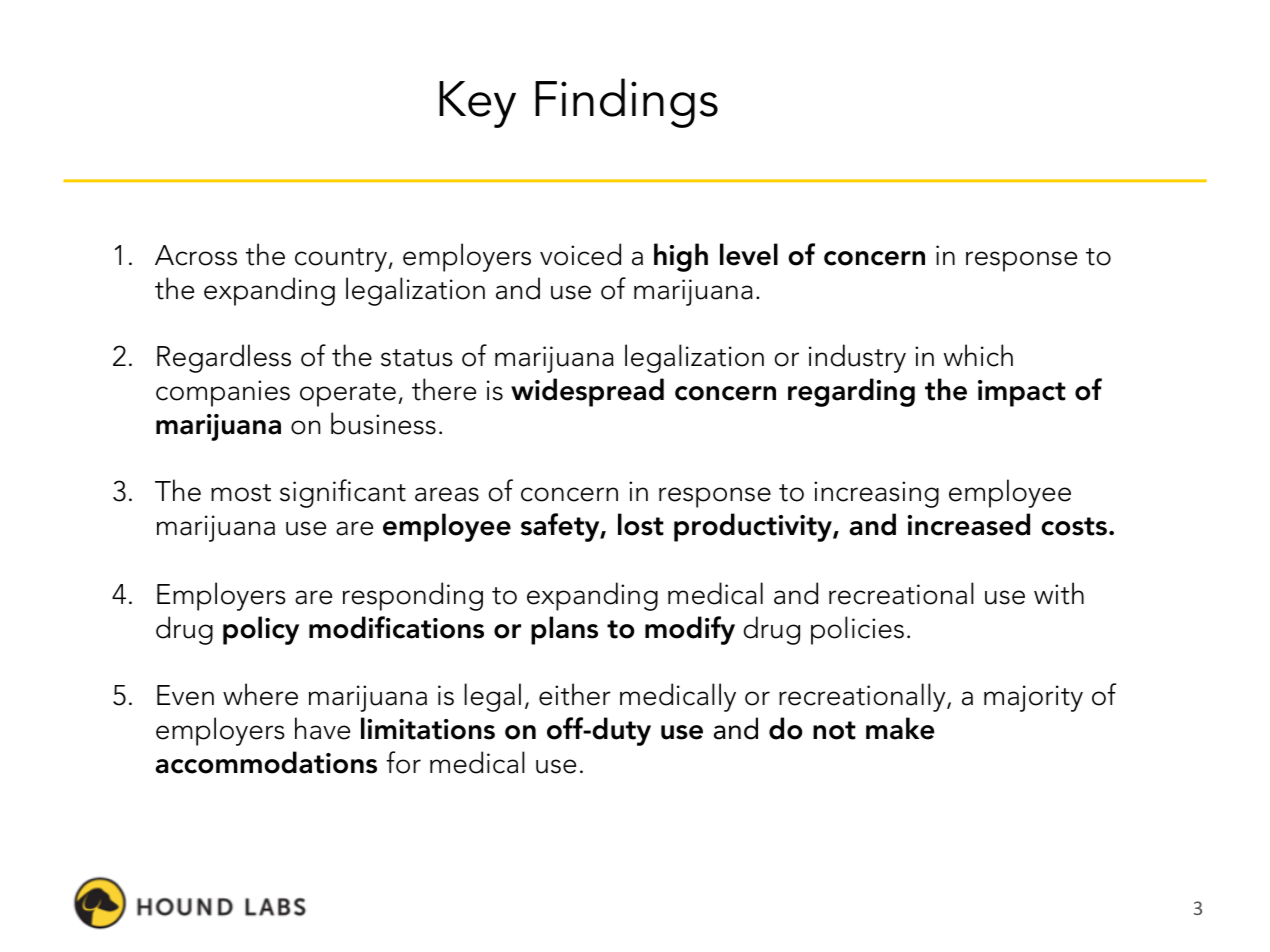  What do you see at coordinates (343, 493) in the screenshot?
I see `significant` at bounding box center [343, 493].
